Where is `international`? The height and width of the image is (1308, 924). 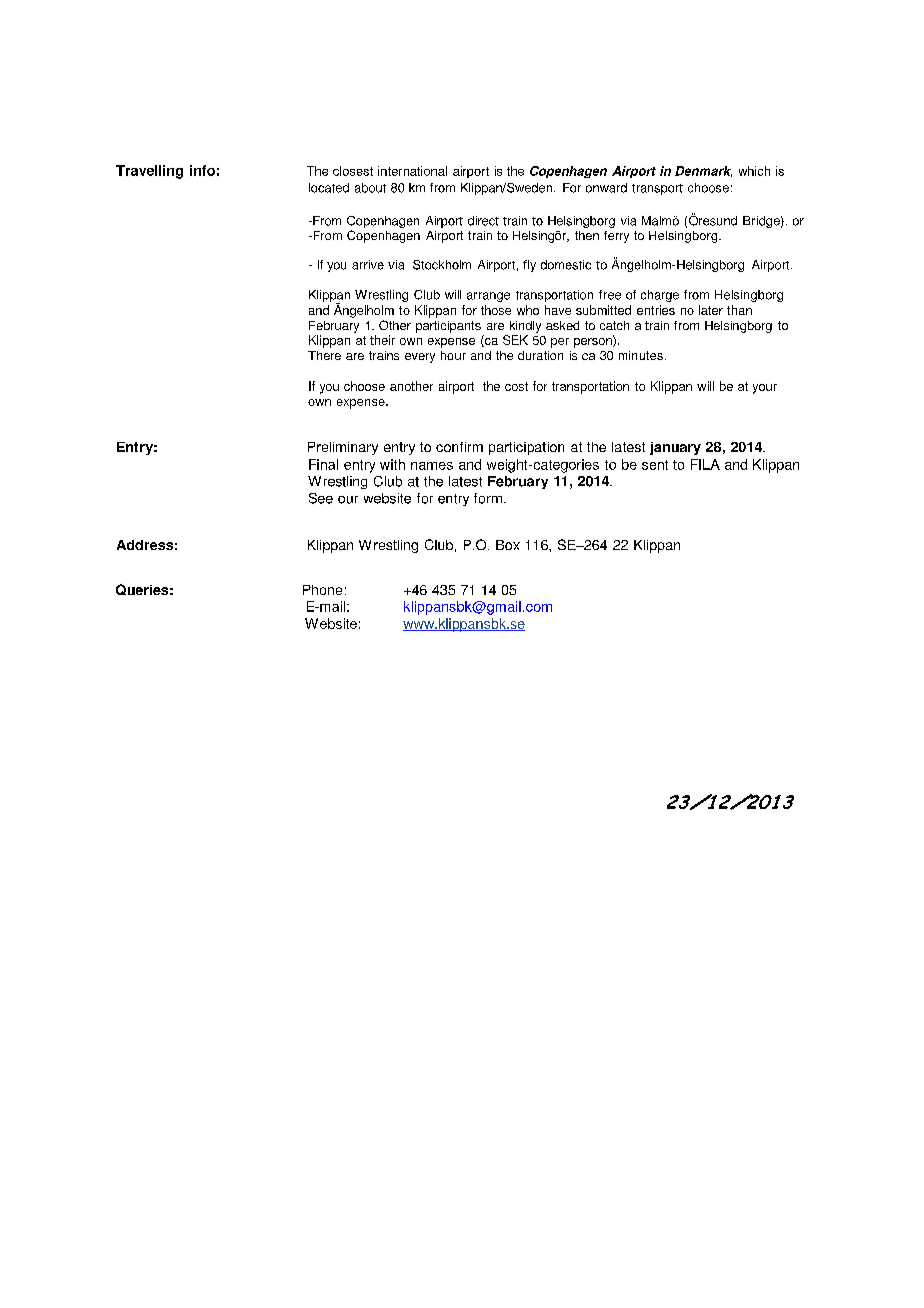
international is located at coordinates (412, 171).
